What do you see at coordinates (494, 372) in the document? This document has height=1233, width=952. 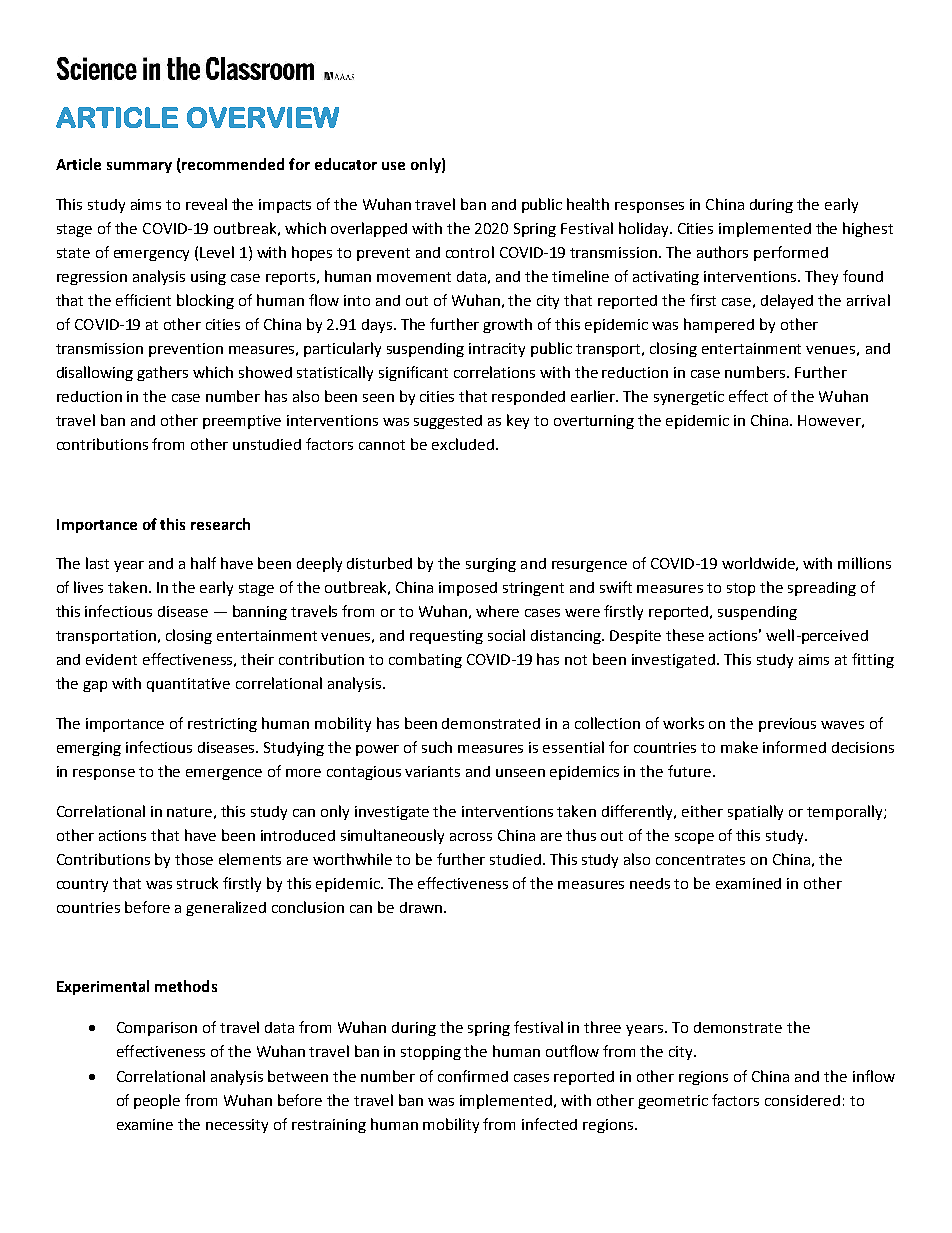 I see `correlations` at bounding box center [494, 372].
